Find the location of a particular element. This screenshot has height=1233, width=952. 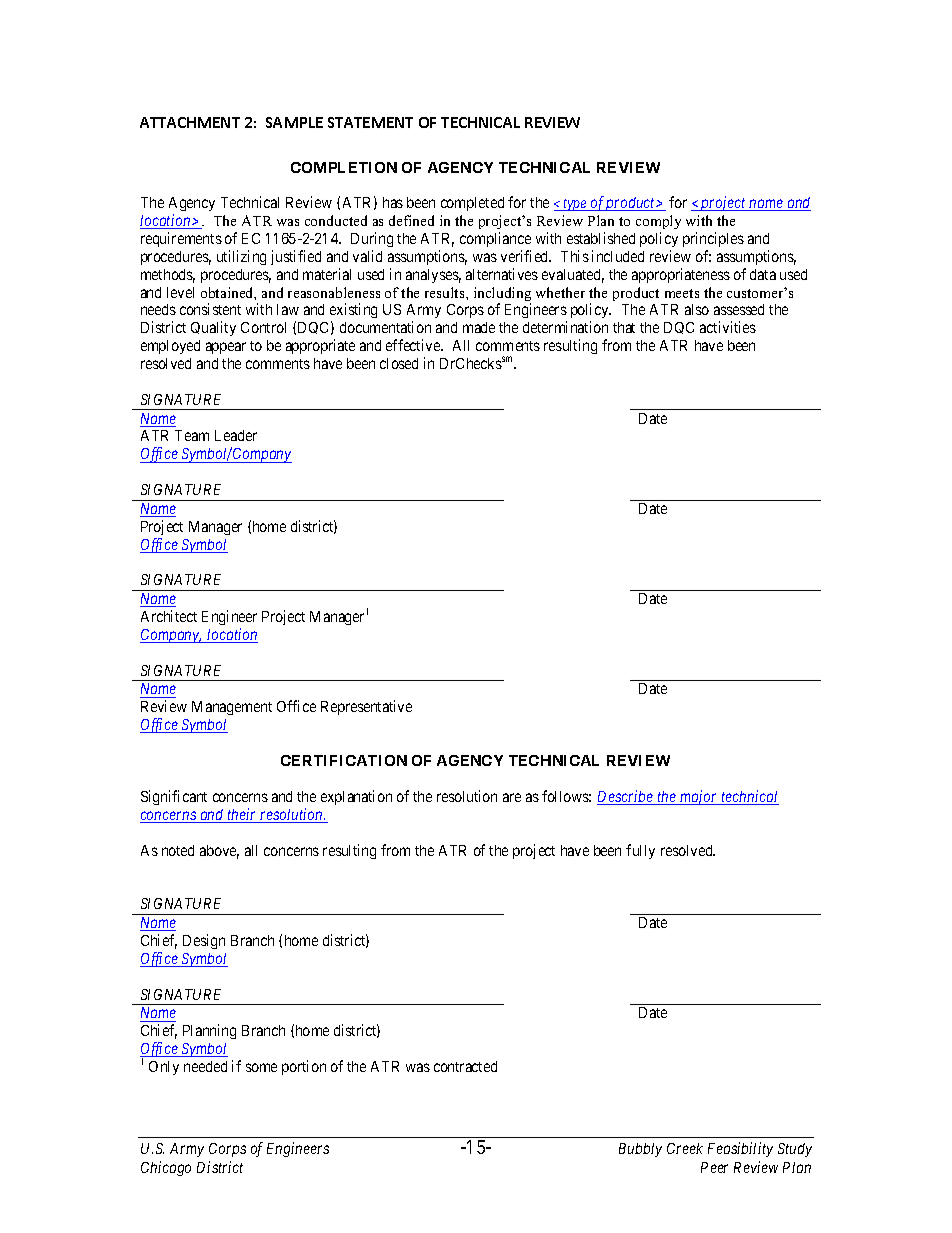

fully is located at coordinates (640, 851).
